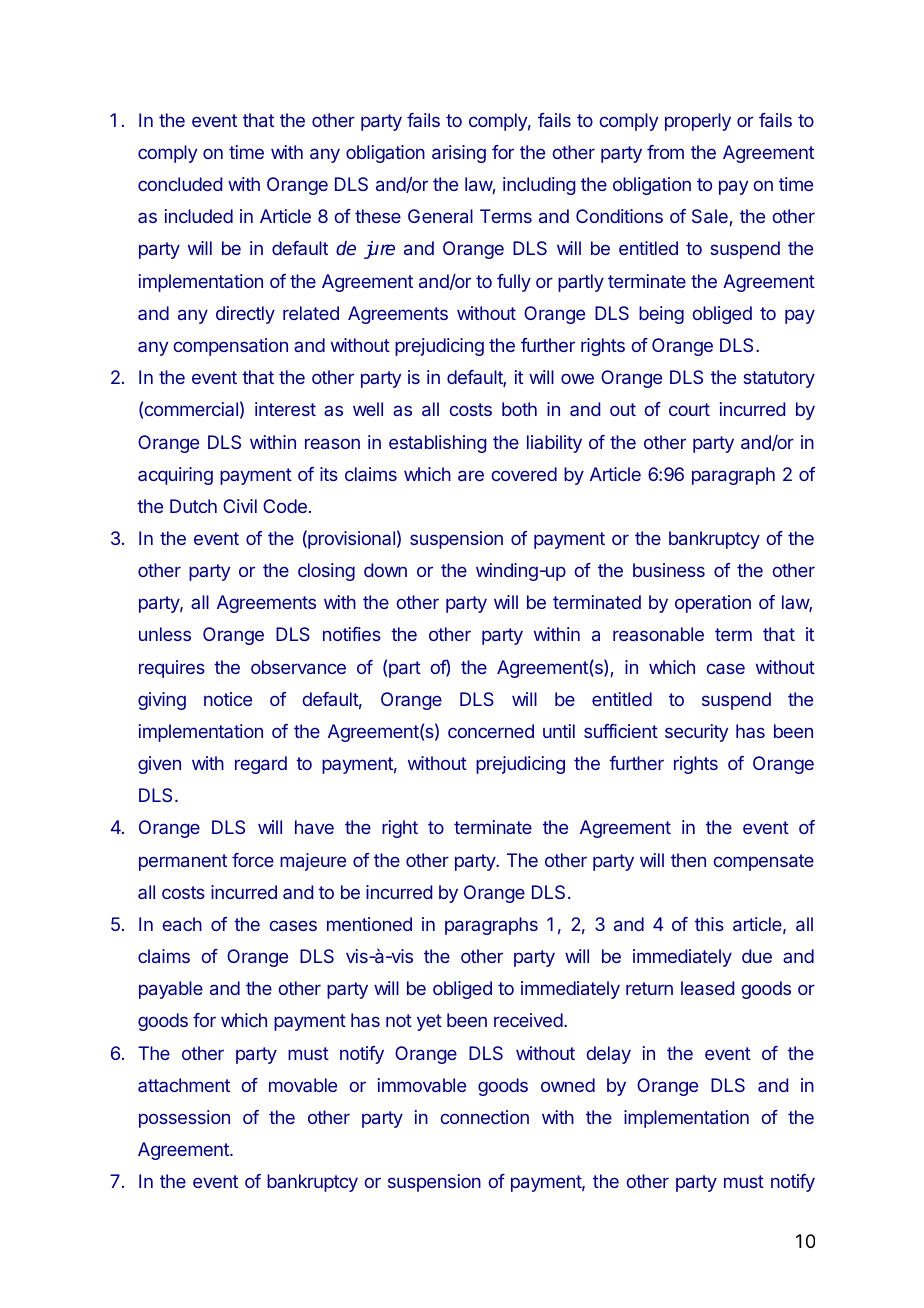  What do you see at coordinates (484, 1117) in the document?
I see `connection` at bounding box center [484, 1117].
